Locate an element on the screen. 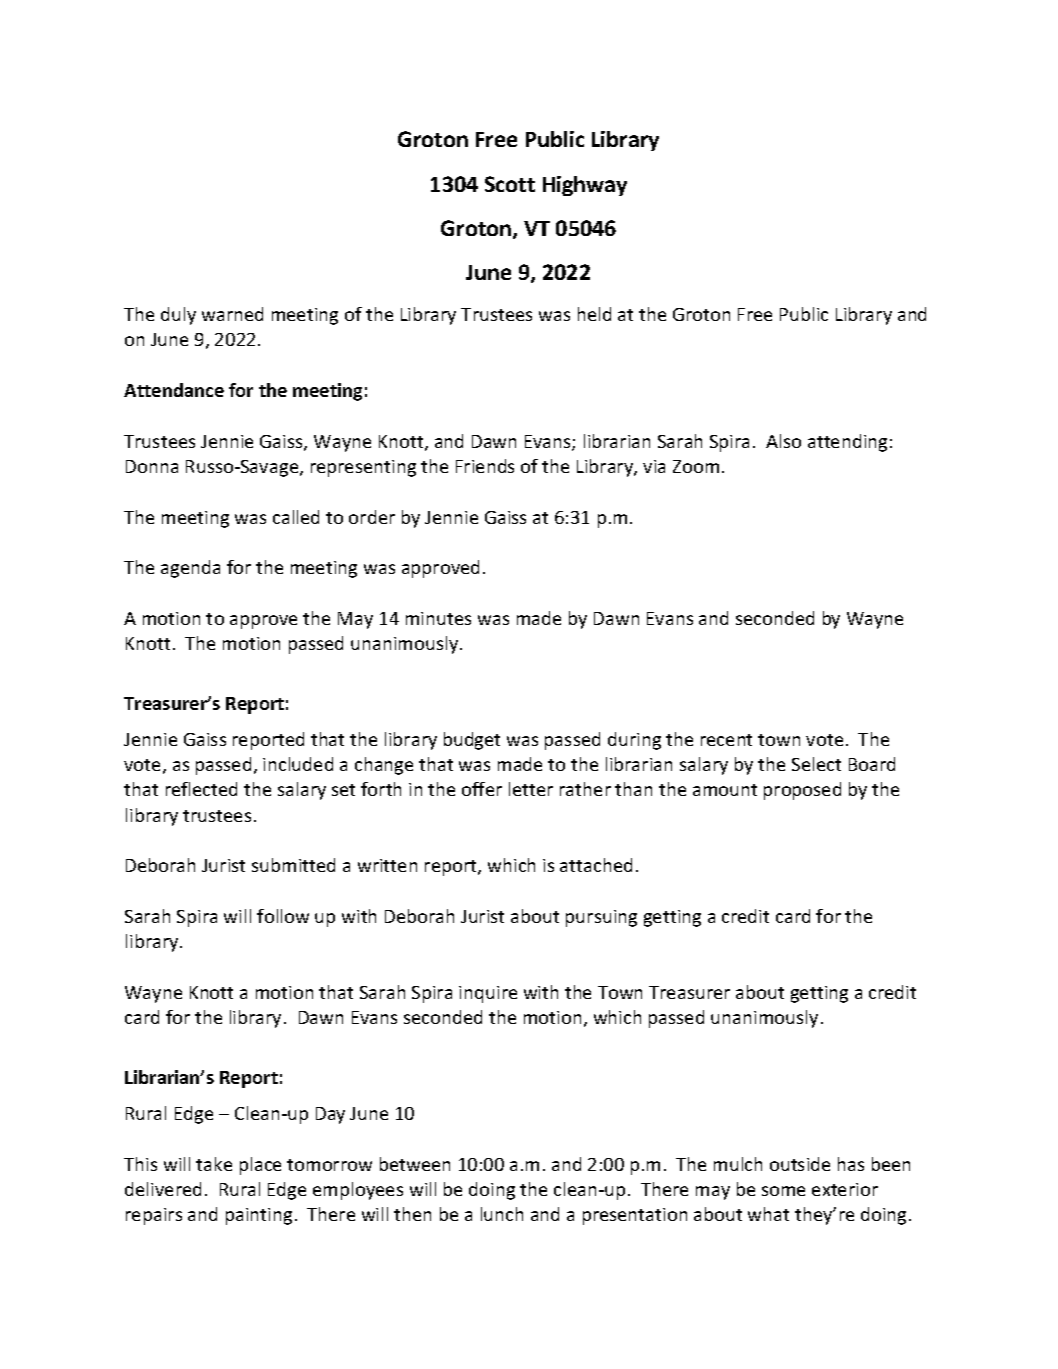 The image size is (1058, 1369). take is located at coordinates (214, 1164).
